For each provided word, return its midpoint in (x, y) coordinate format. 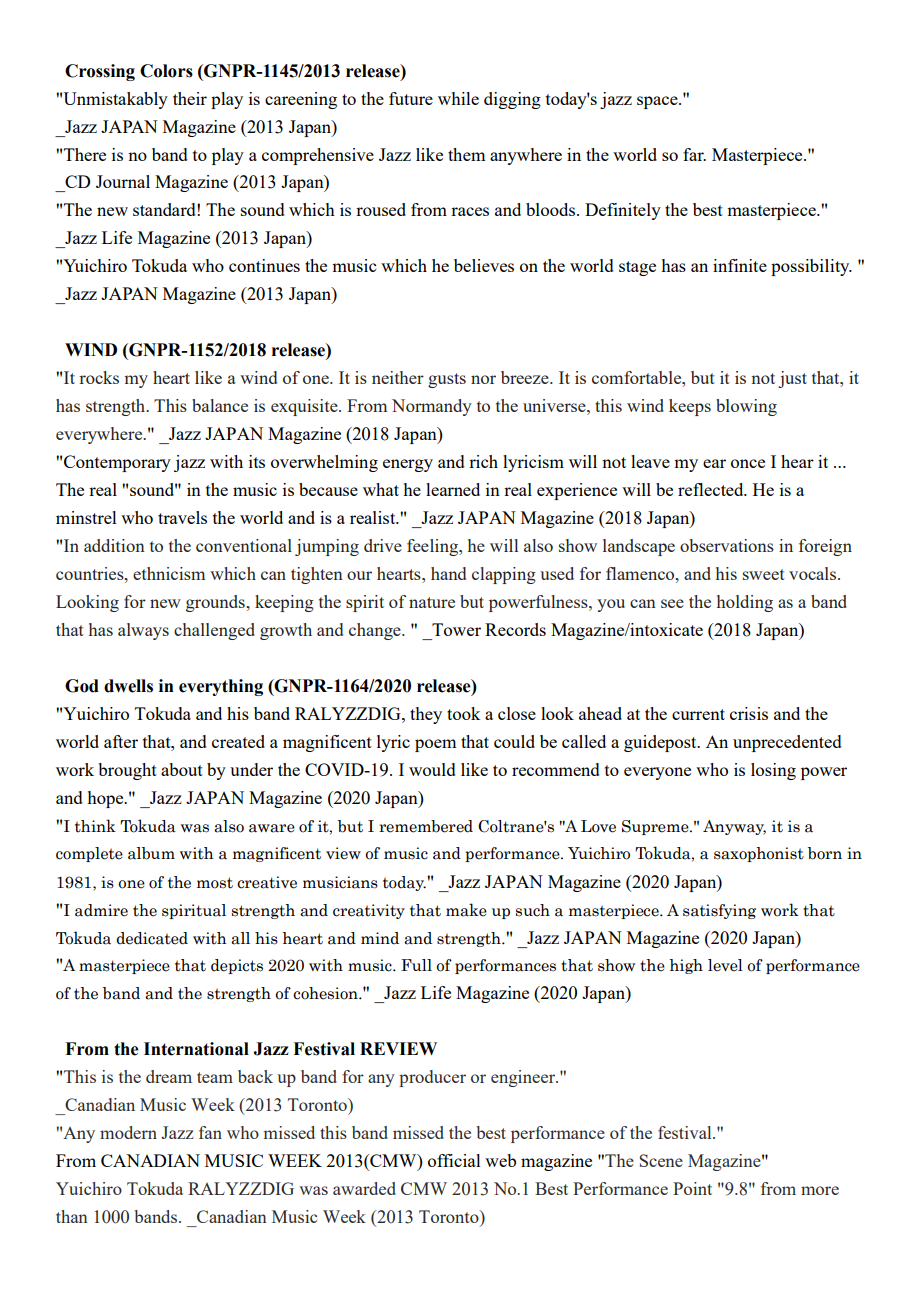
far (694, 154)
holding (745, 603)
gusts (447, 380)
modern (128, 1132)
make (466, 910)
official (454, 1160)
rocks (99, 377)
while (458, 98)
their (190, 98)
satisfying (719, 911)
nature (432, 602)
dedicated (152, 938)
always (143, 631)
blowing (746, 407)
